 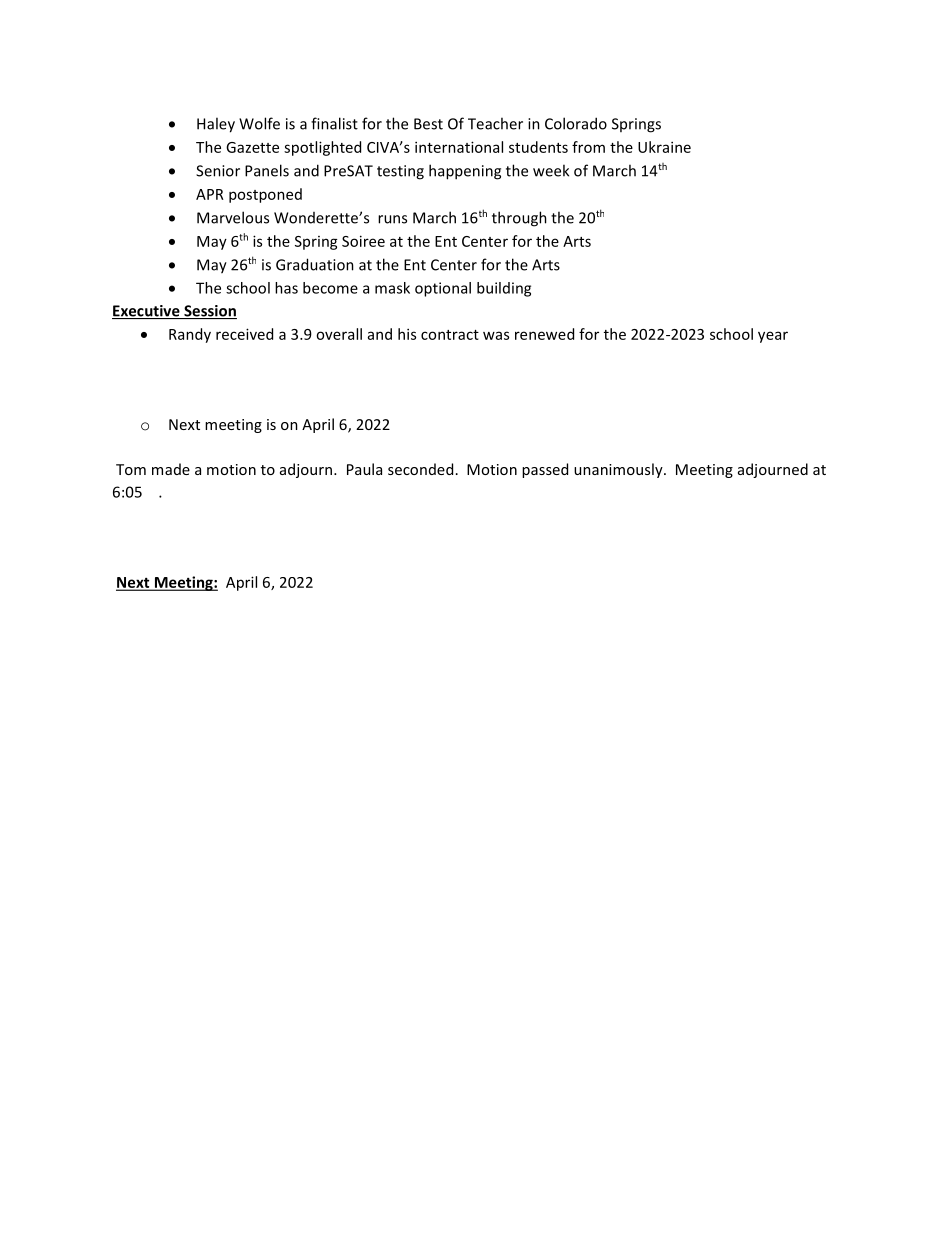 What do you see at coordinates (420, 469) in the screenshot?
I see `seconded` at bounding box center [420, 469].
